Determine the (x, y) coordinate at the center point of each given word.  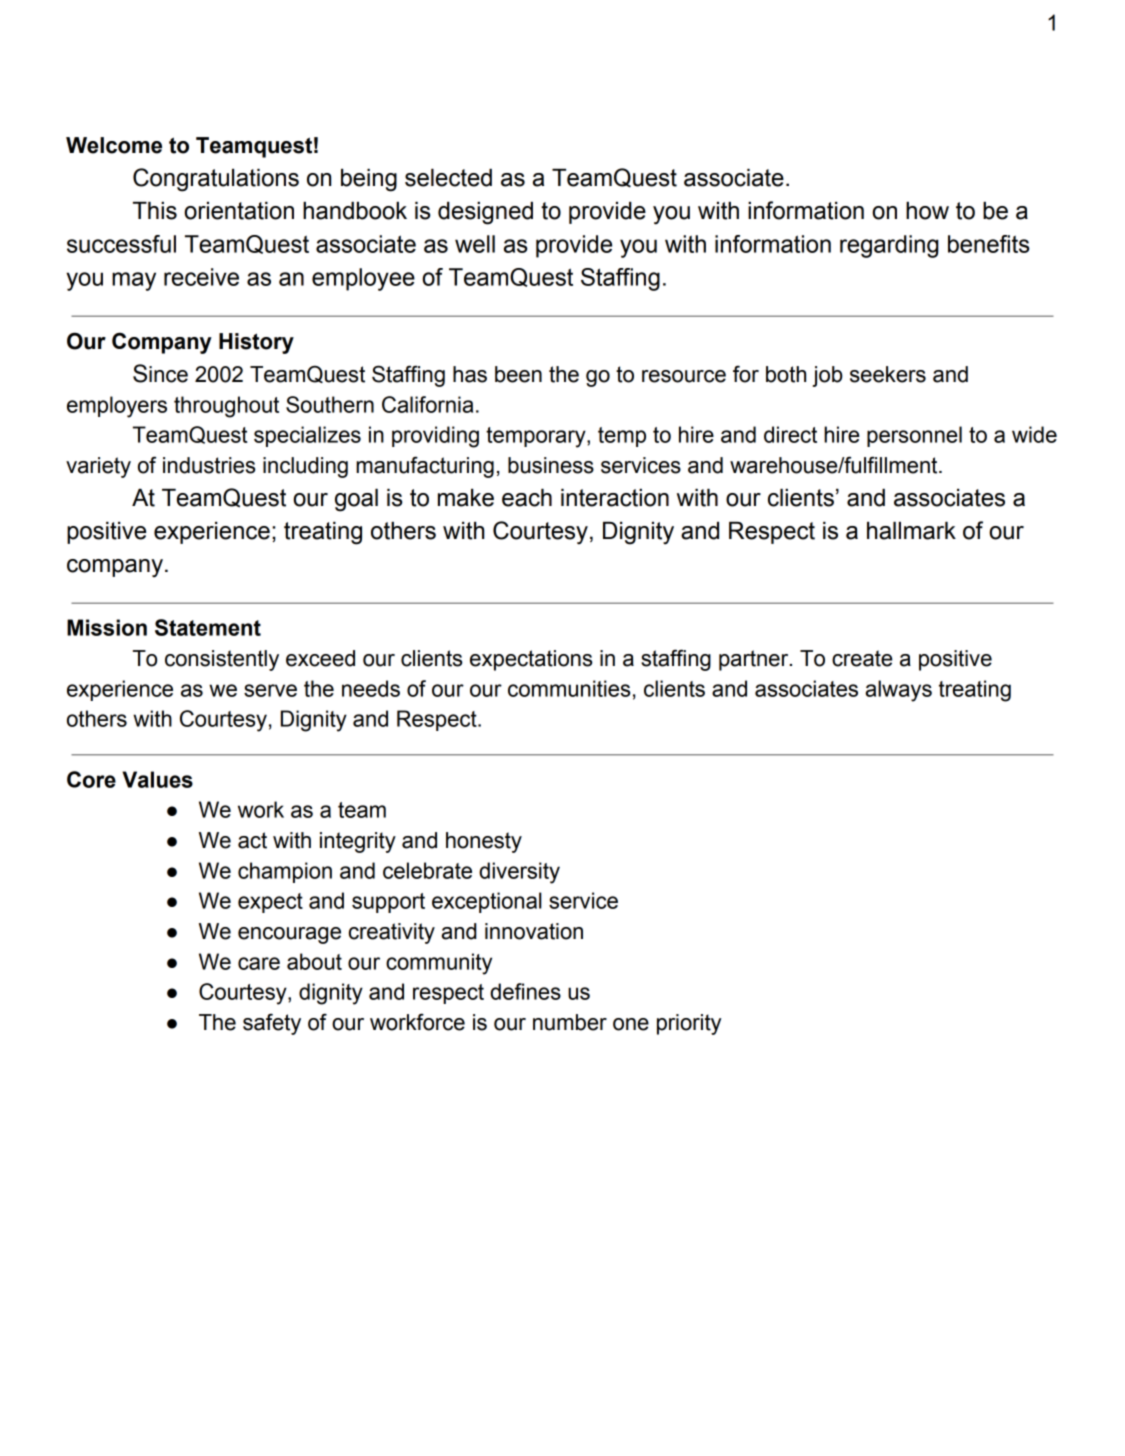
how (927, 211)
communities (569, 688)
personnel (914, 436)
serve (270, 690)
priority (689, 1024)
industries (209, 465)
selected (448, 178)
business (551, 465)
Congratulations (216, 180)
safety (272, 1024)
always (898, 691)
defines (525, 991)
